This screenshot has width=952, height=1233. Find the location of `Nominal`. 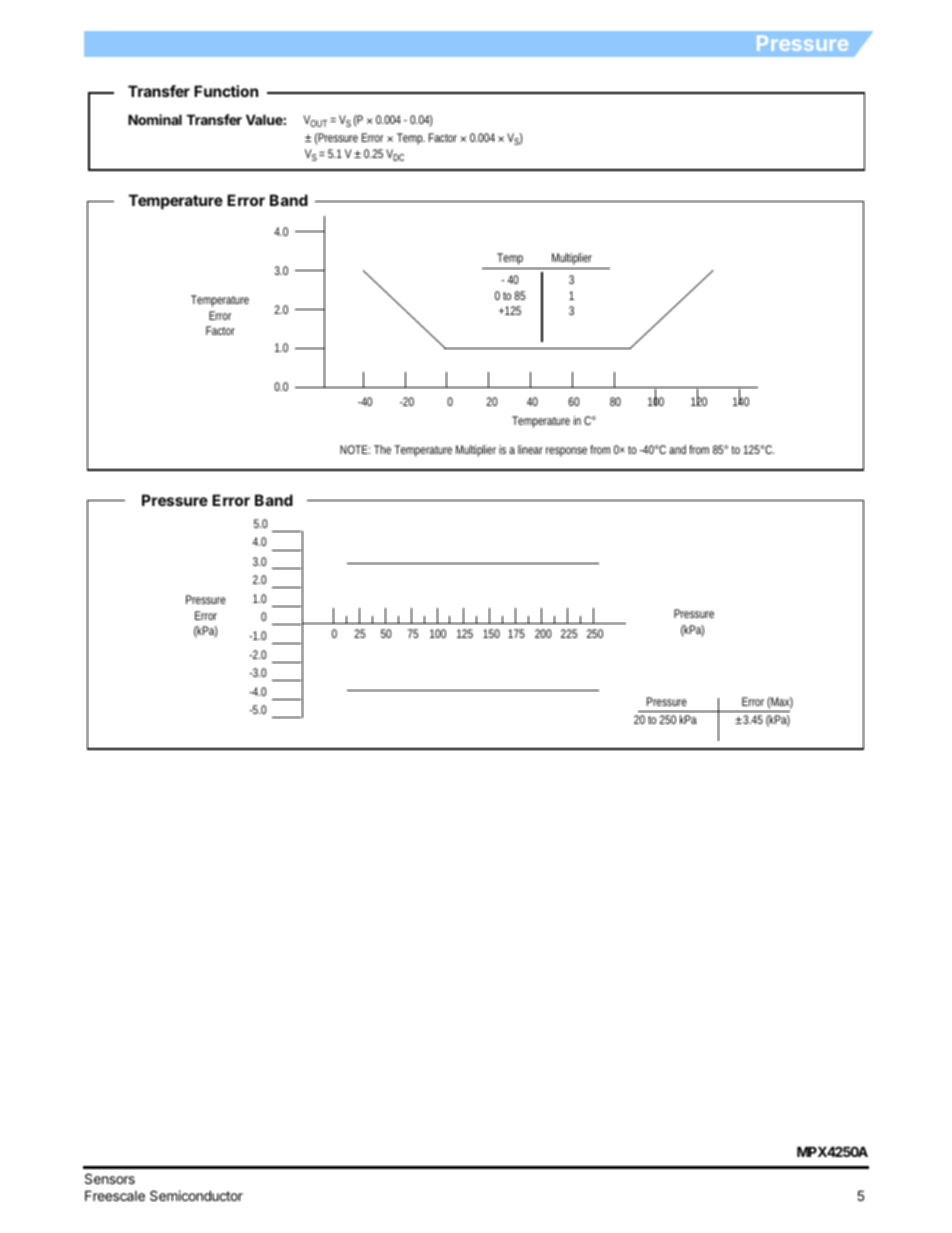

Nominal is located at coordinates (155, 119).
